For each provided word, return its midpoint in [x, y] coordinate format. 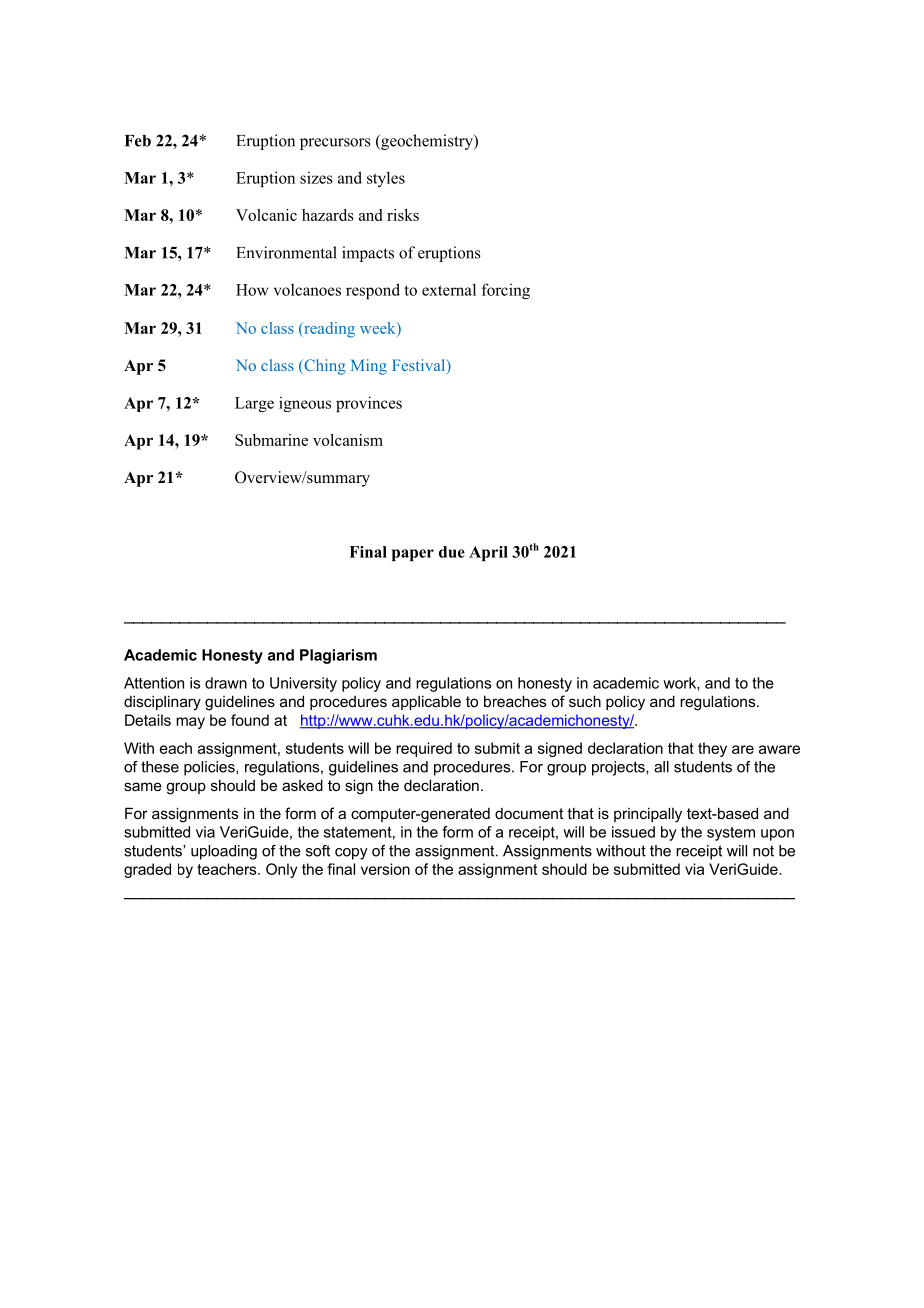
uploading [224, 852]
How [252, 290]
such [585, 701]
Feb [138, 141]
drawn [226, 683]
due [452, 552]
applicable [426, 702]
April [488, 553]
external [449, 289]
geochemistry [427, 142]
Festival [420, 366]
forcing [506, 291]
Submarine [271, 440]
